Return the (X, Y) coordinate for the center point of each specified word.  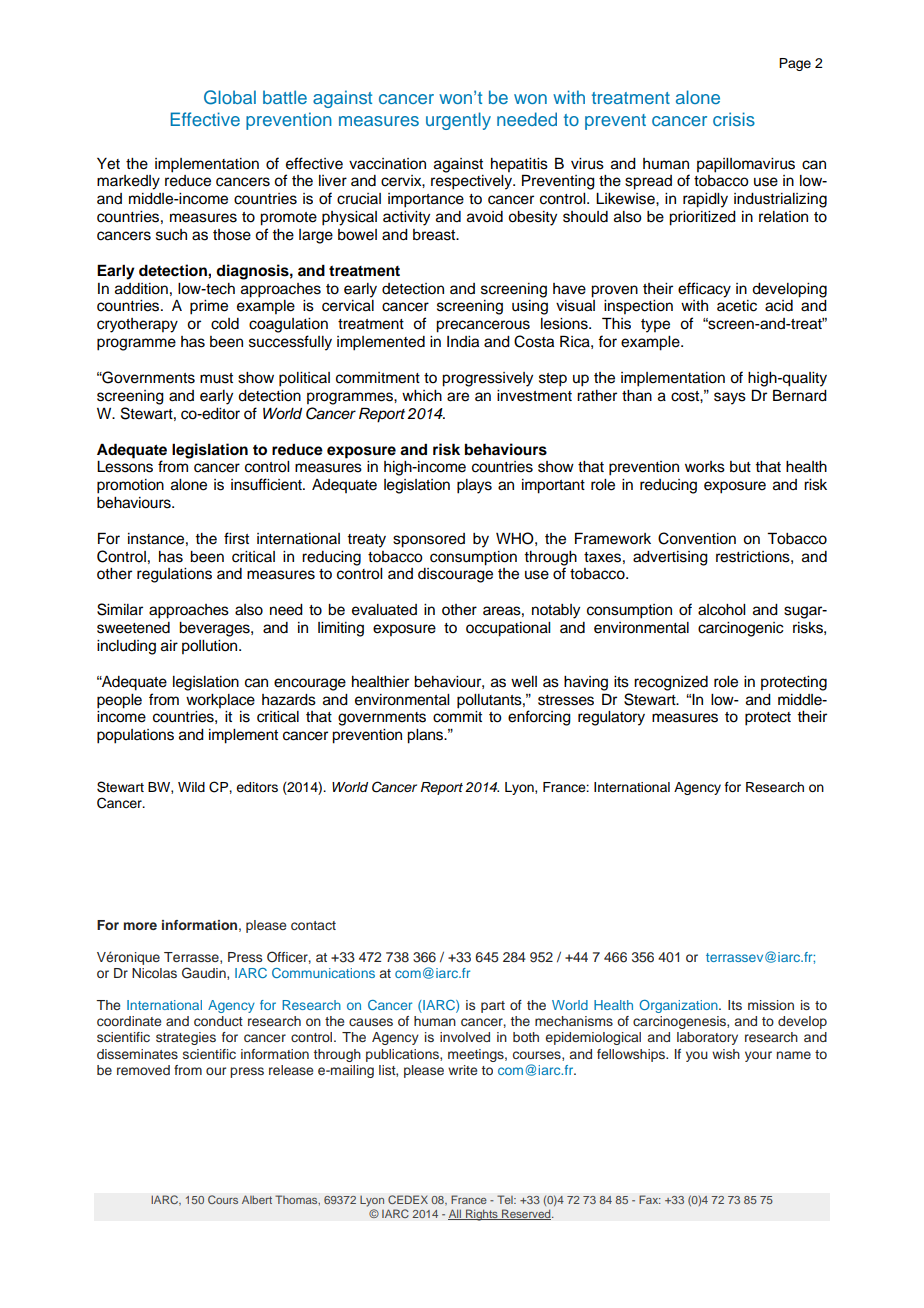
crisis (734, 119)
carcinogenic (741, 629)
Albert (257, 1199)
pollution (211, 647)
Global (230, 97)
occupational (508, 629)
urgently (458, 121)
